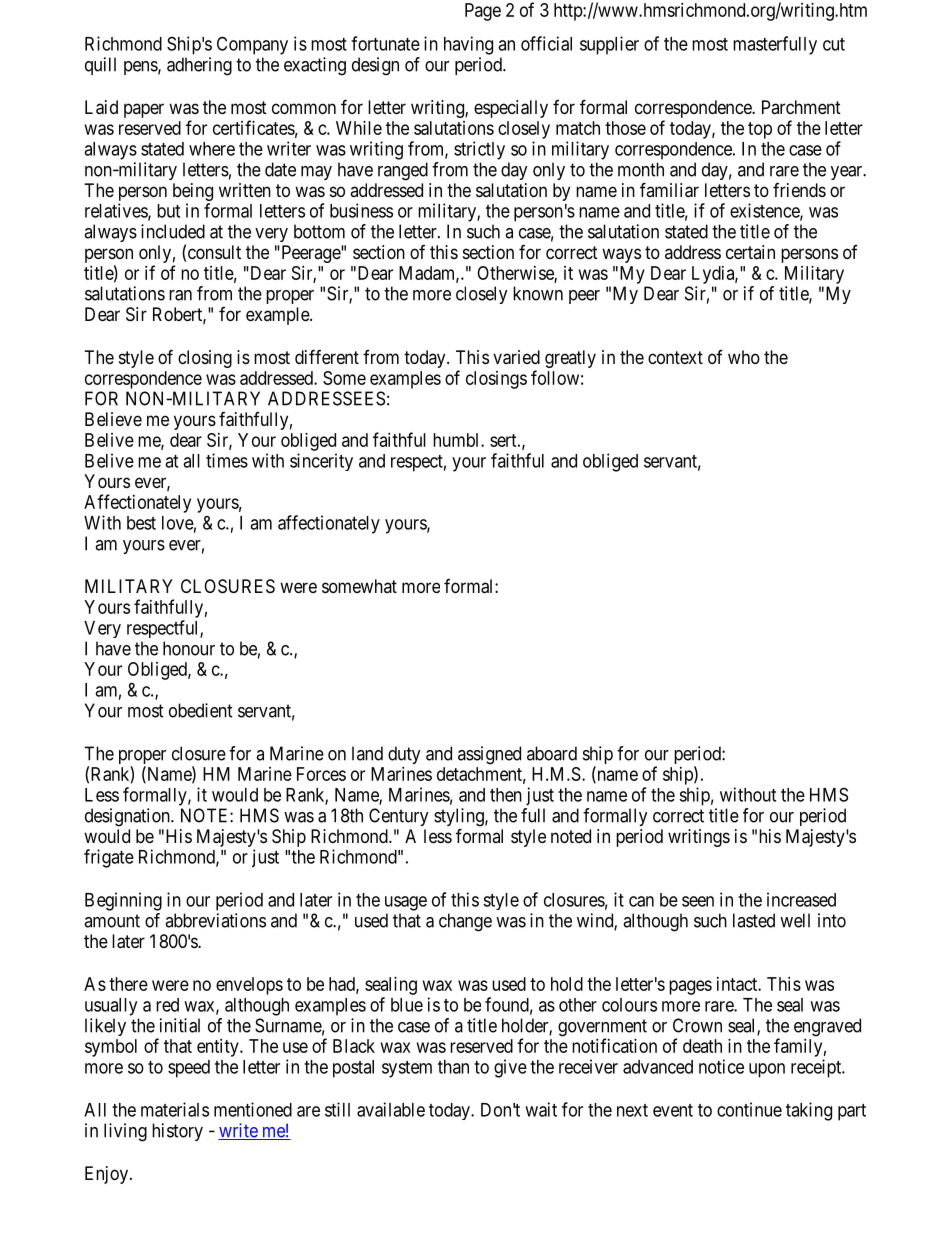 The width and height of the screenshot is (952, 1233). I want to click on aboard, so click(552, 753).
